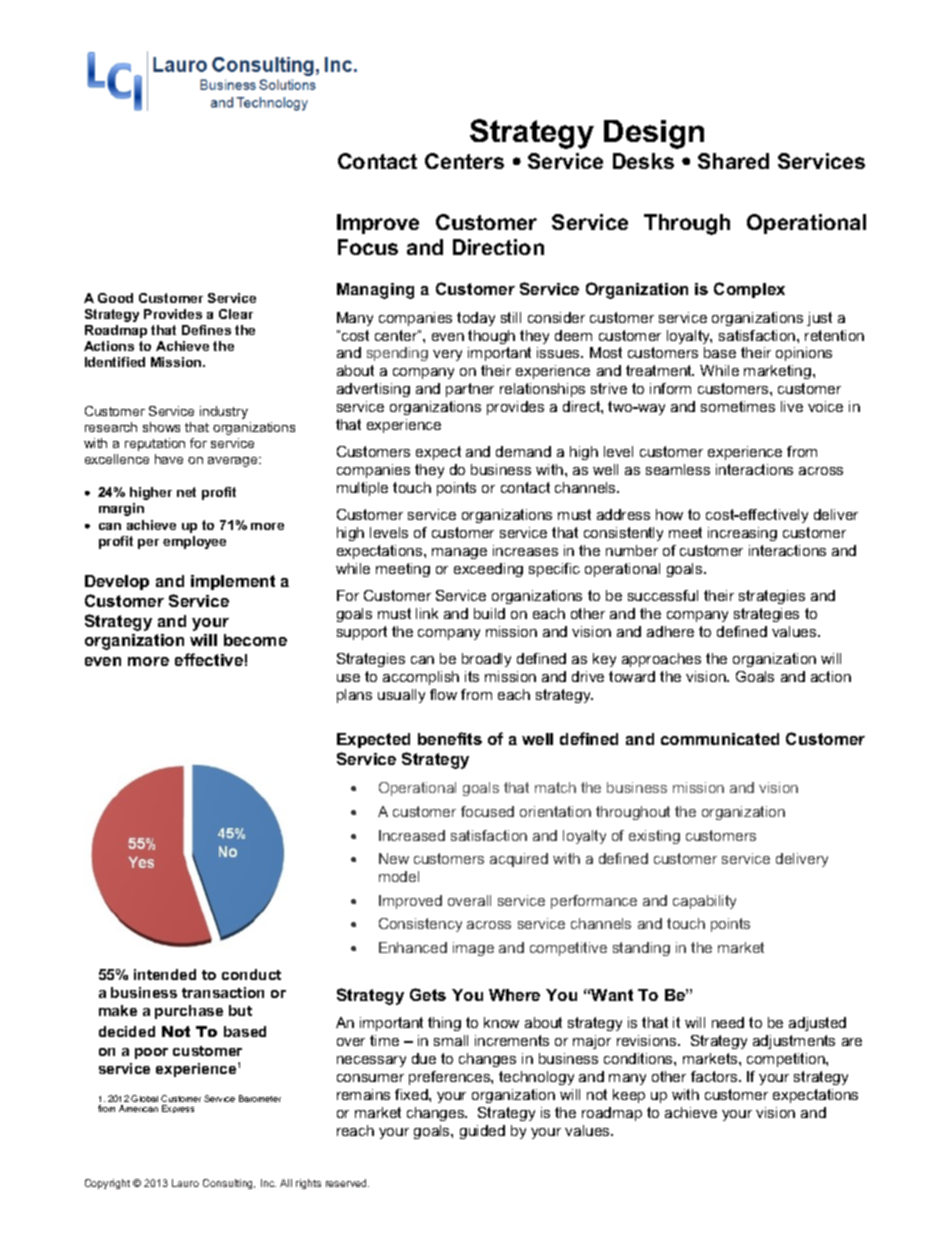 The width and height of the image is (952, 1233). I want to click on Good, so click(115, 298).
